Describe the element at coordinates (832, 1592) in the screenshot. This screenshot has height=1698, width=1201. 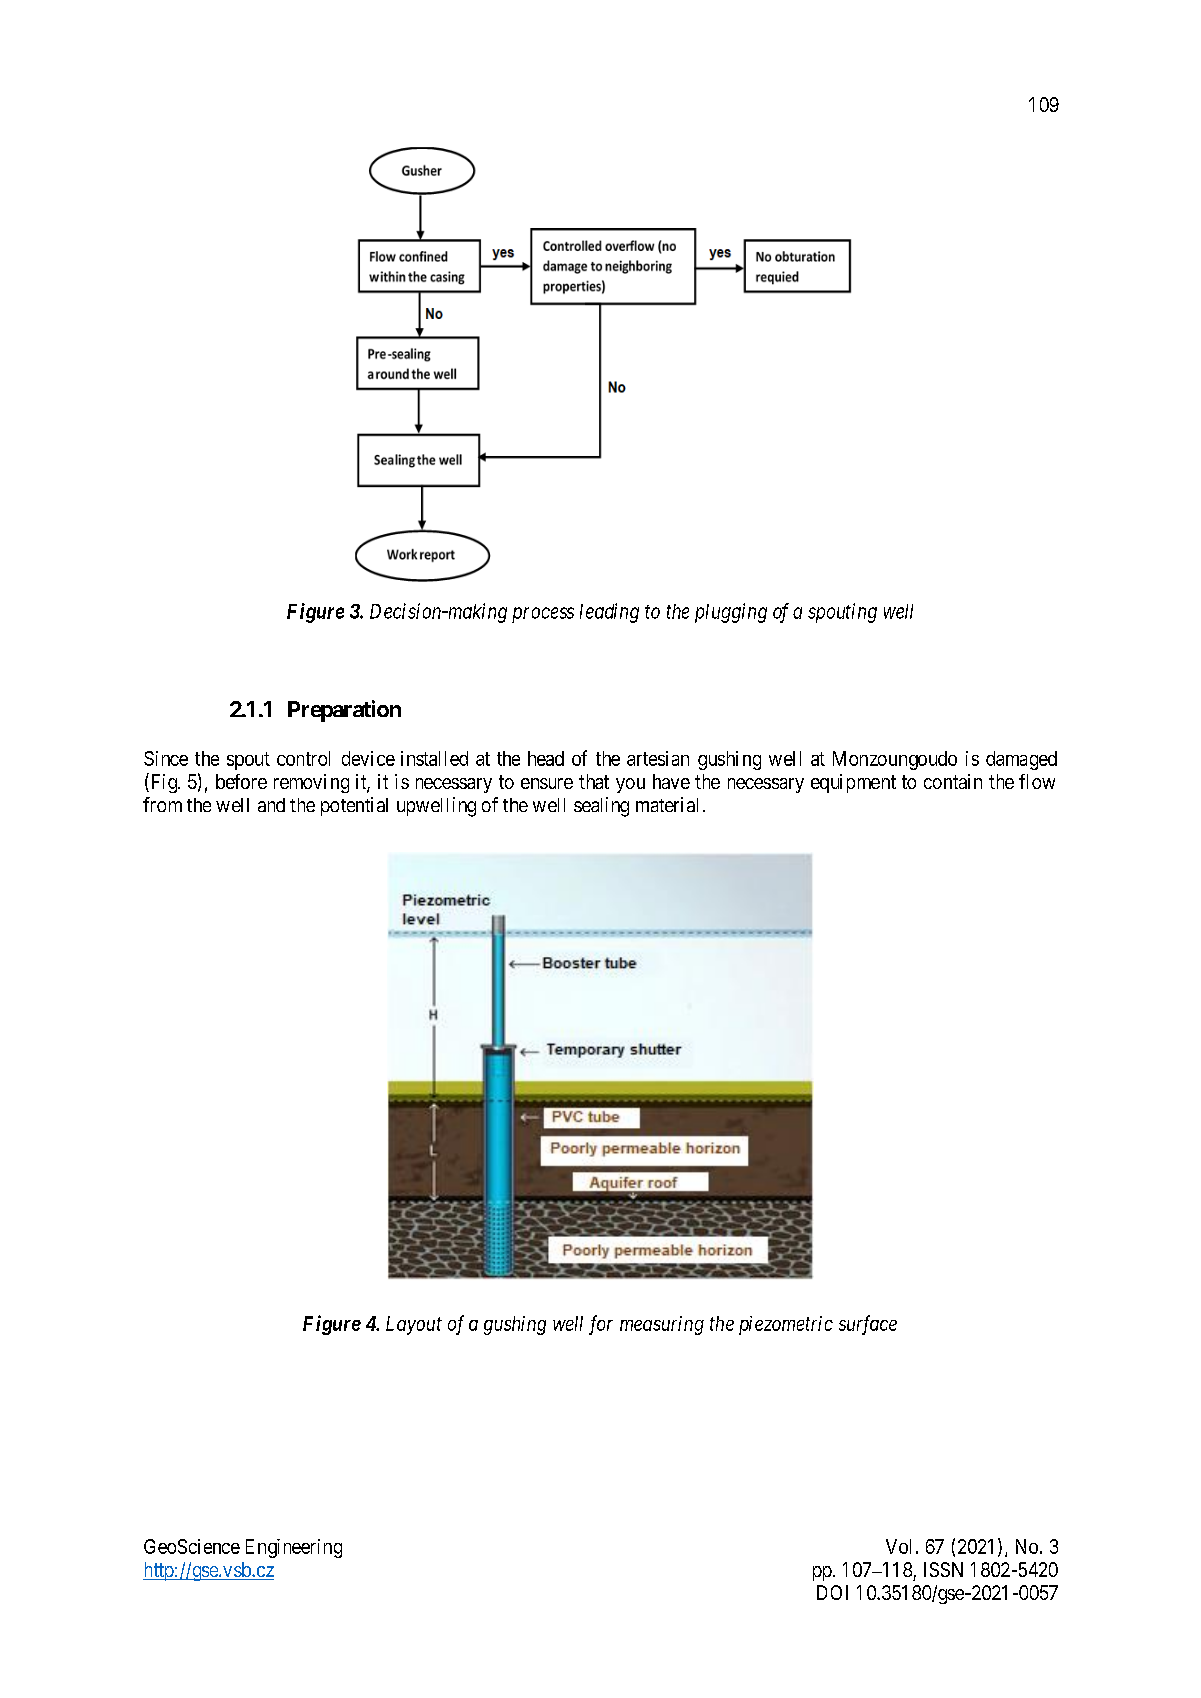
I see `DOI` at that location.
